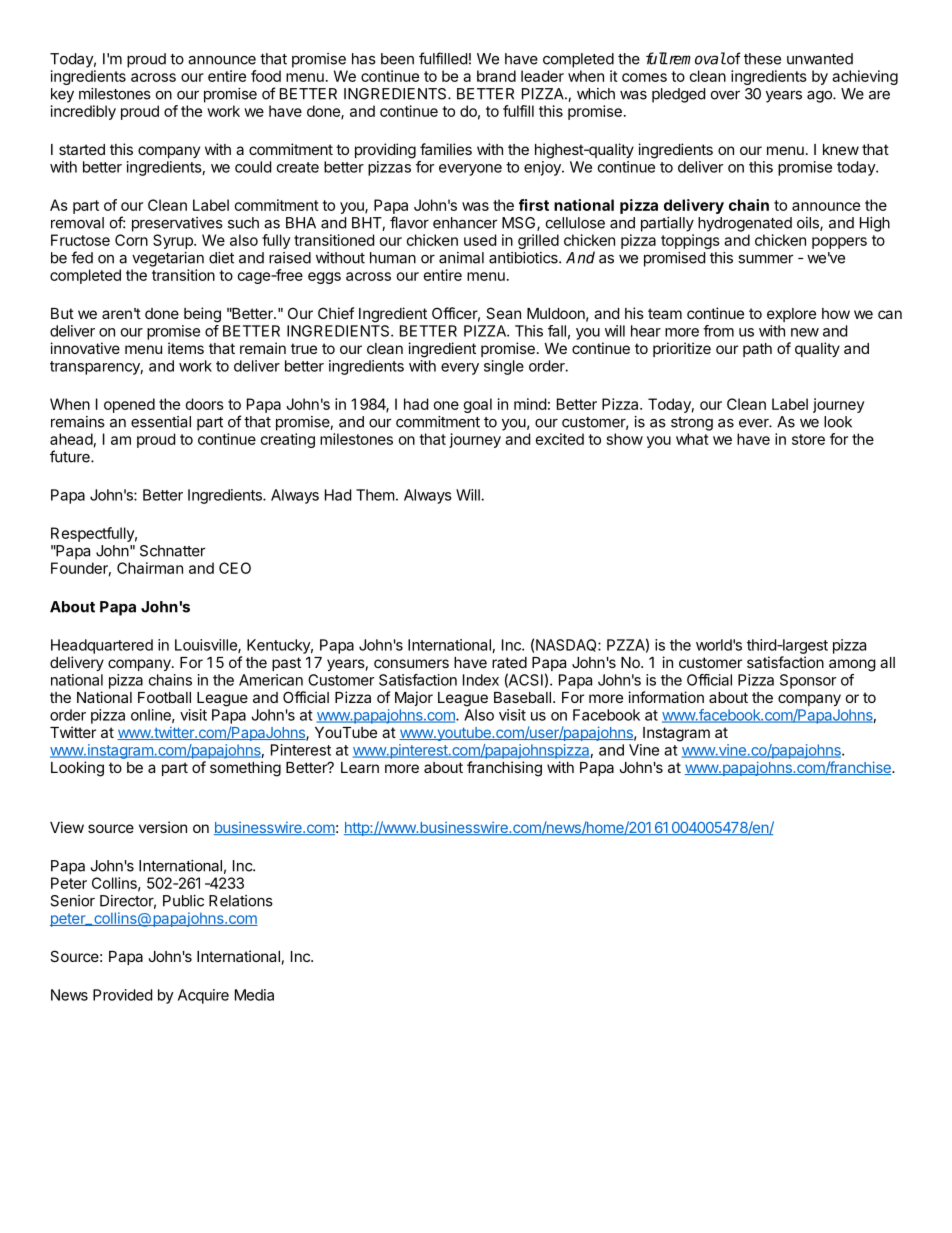 This screenshot has width=952, height=1233. What do you see at coordinates (496, 76) in the screenshot?
I see `brand` at bounding box center [496, 76].
